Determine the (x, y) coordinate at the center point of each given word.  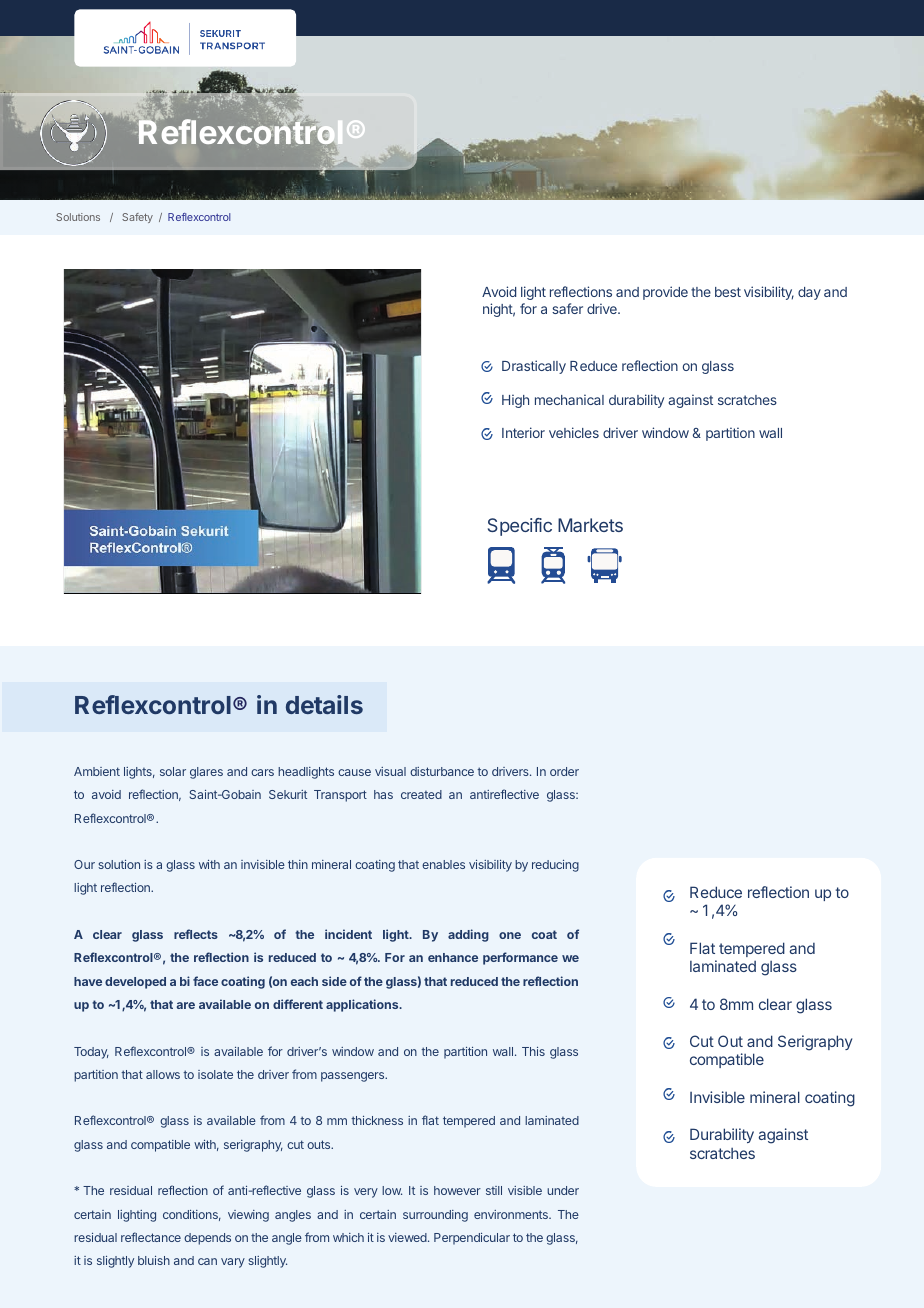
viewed (408, 1237)
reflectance (151, 1237)
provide (665, 293)
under (563, 1190)
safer (567, 308)
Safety (137, 218)
